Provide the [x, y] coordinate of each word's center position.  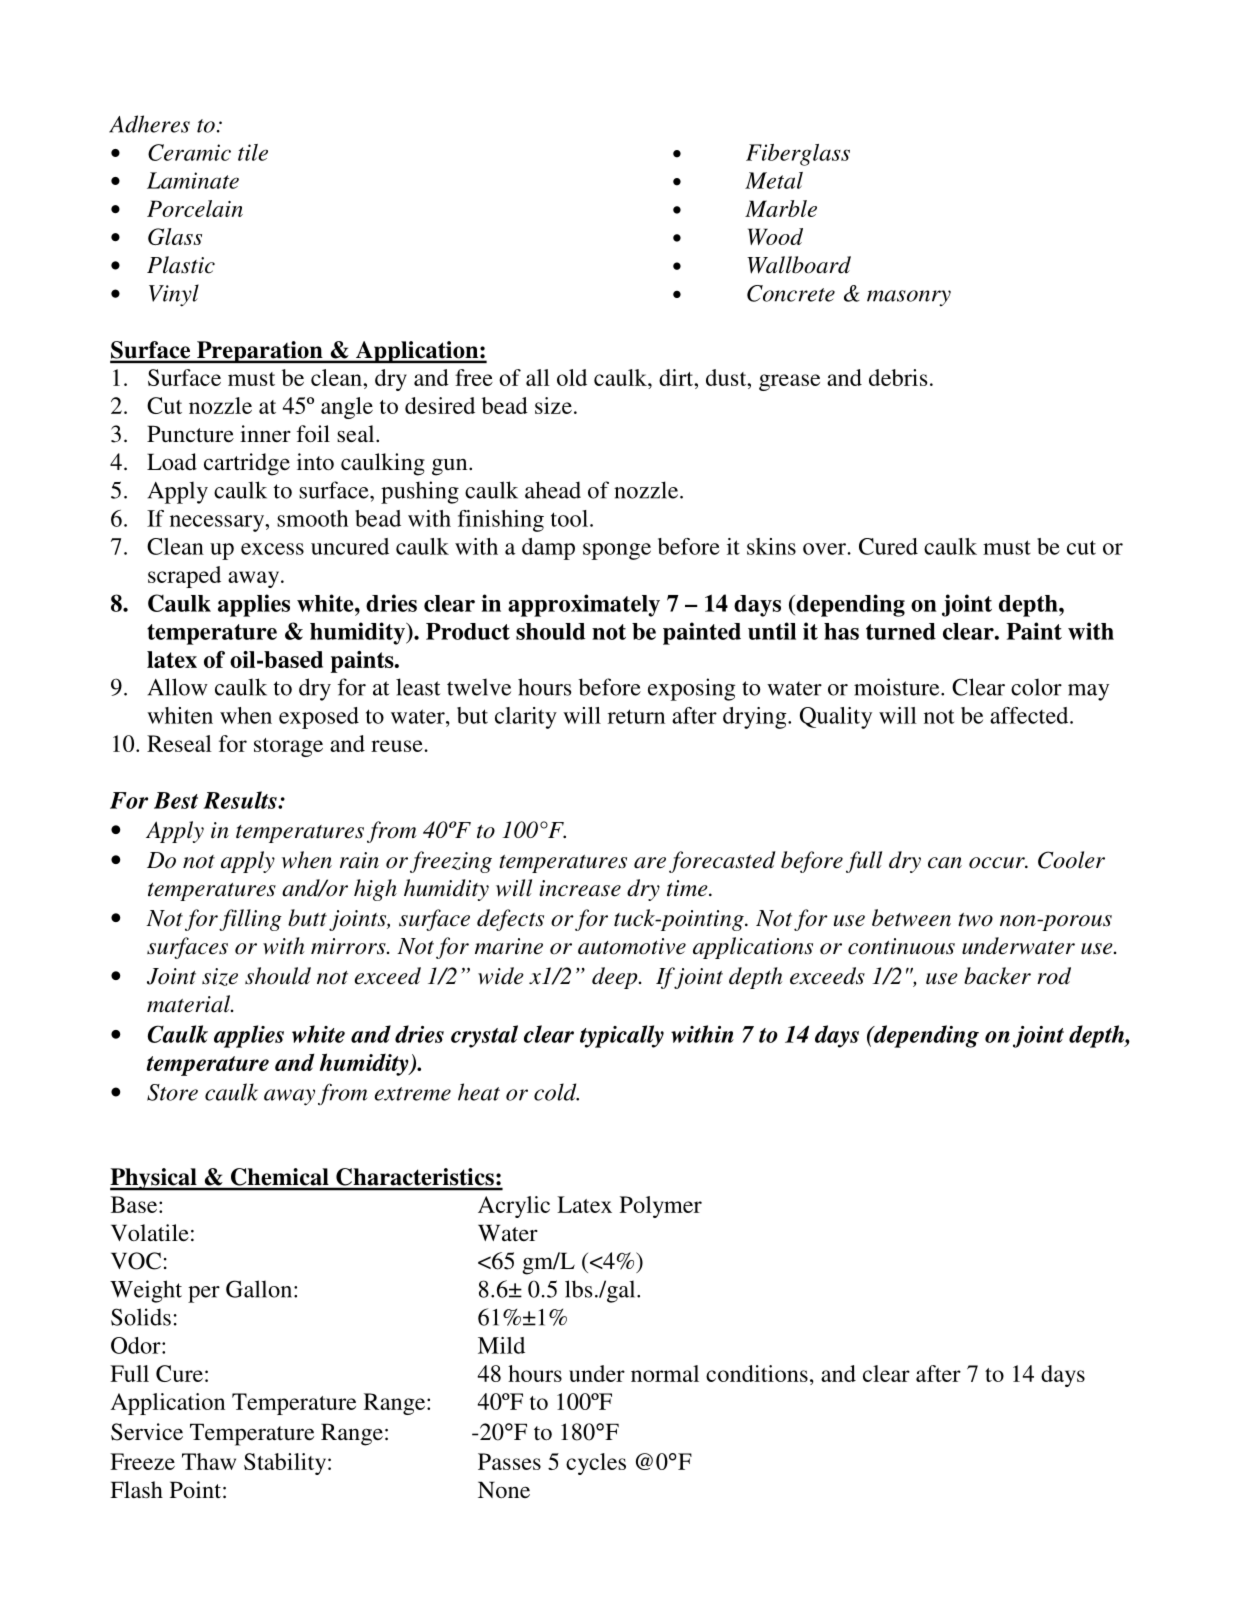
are [650, 863]
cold [556, 1092]
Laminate [193, 180]
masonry [909, 298]
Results [241, 800]
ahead [553, 490]
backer [997, 976]
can [945, 863]
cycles [596, 1464]
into [315, 461]
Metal [774, 180]
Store [172, 1092]
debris [898, 377]
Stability [286, 1464]
